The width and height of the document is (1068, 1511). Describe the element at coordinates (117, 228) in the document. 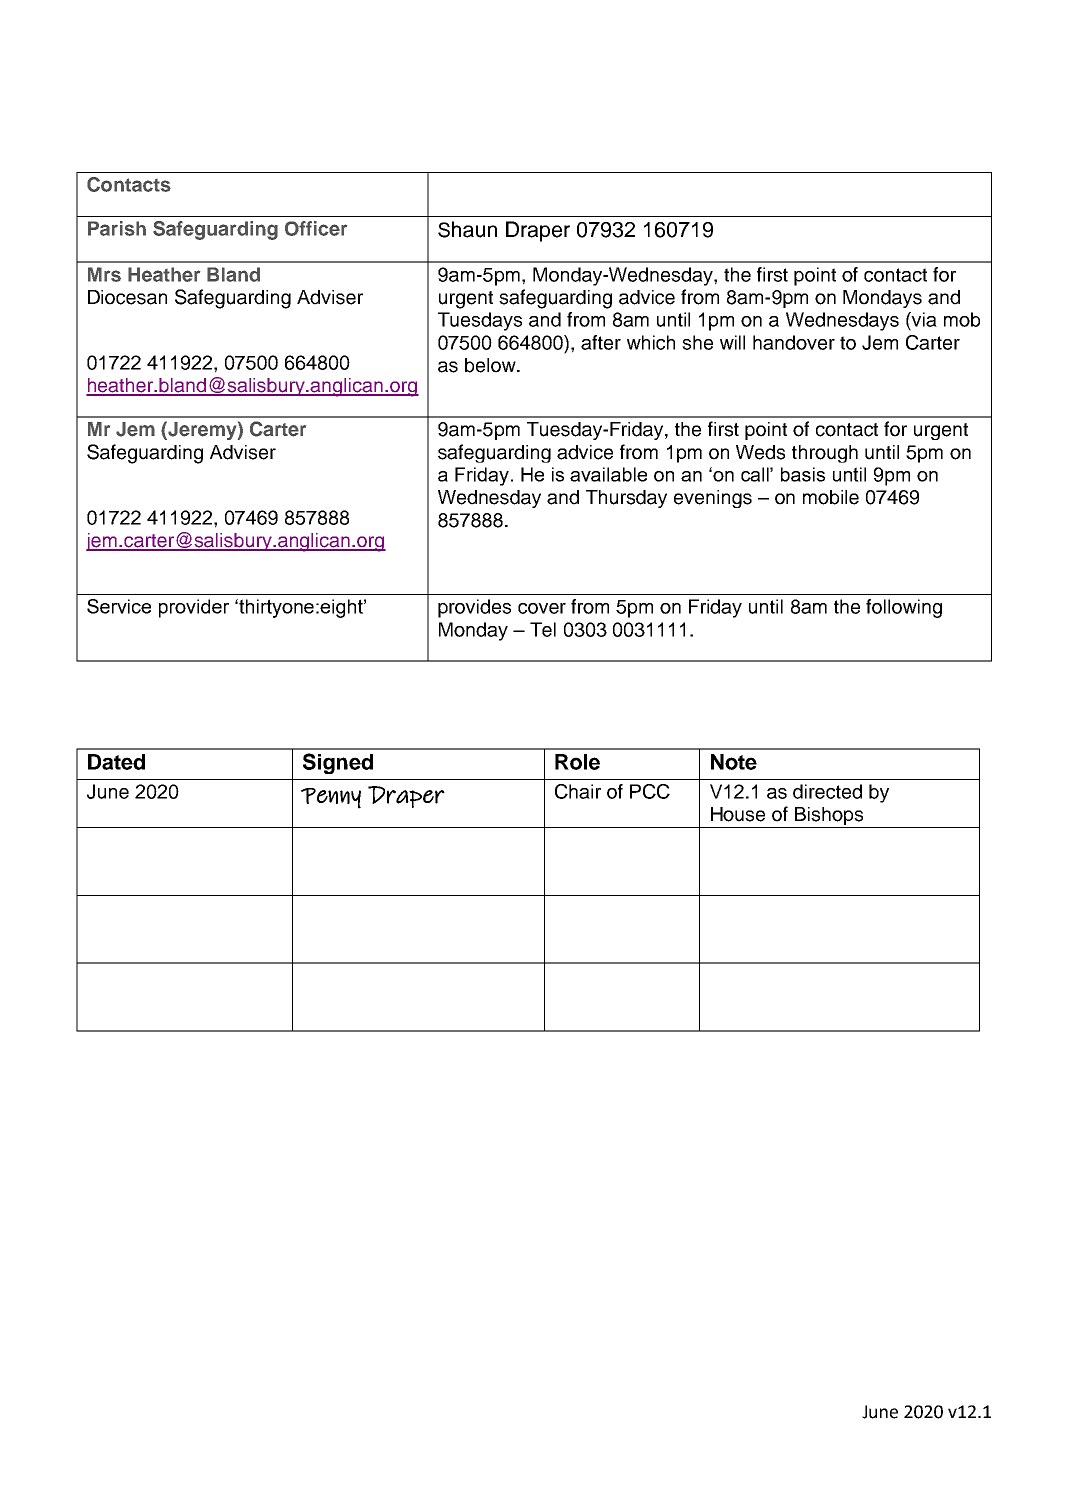

I see `Parish` at that location.
